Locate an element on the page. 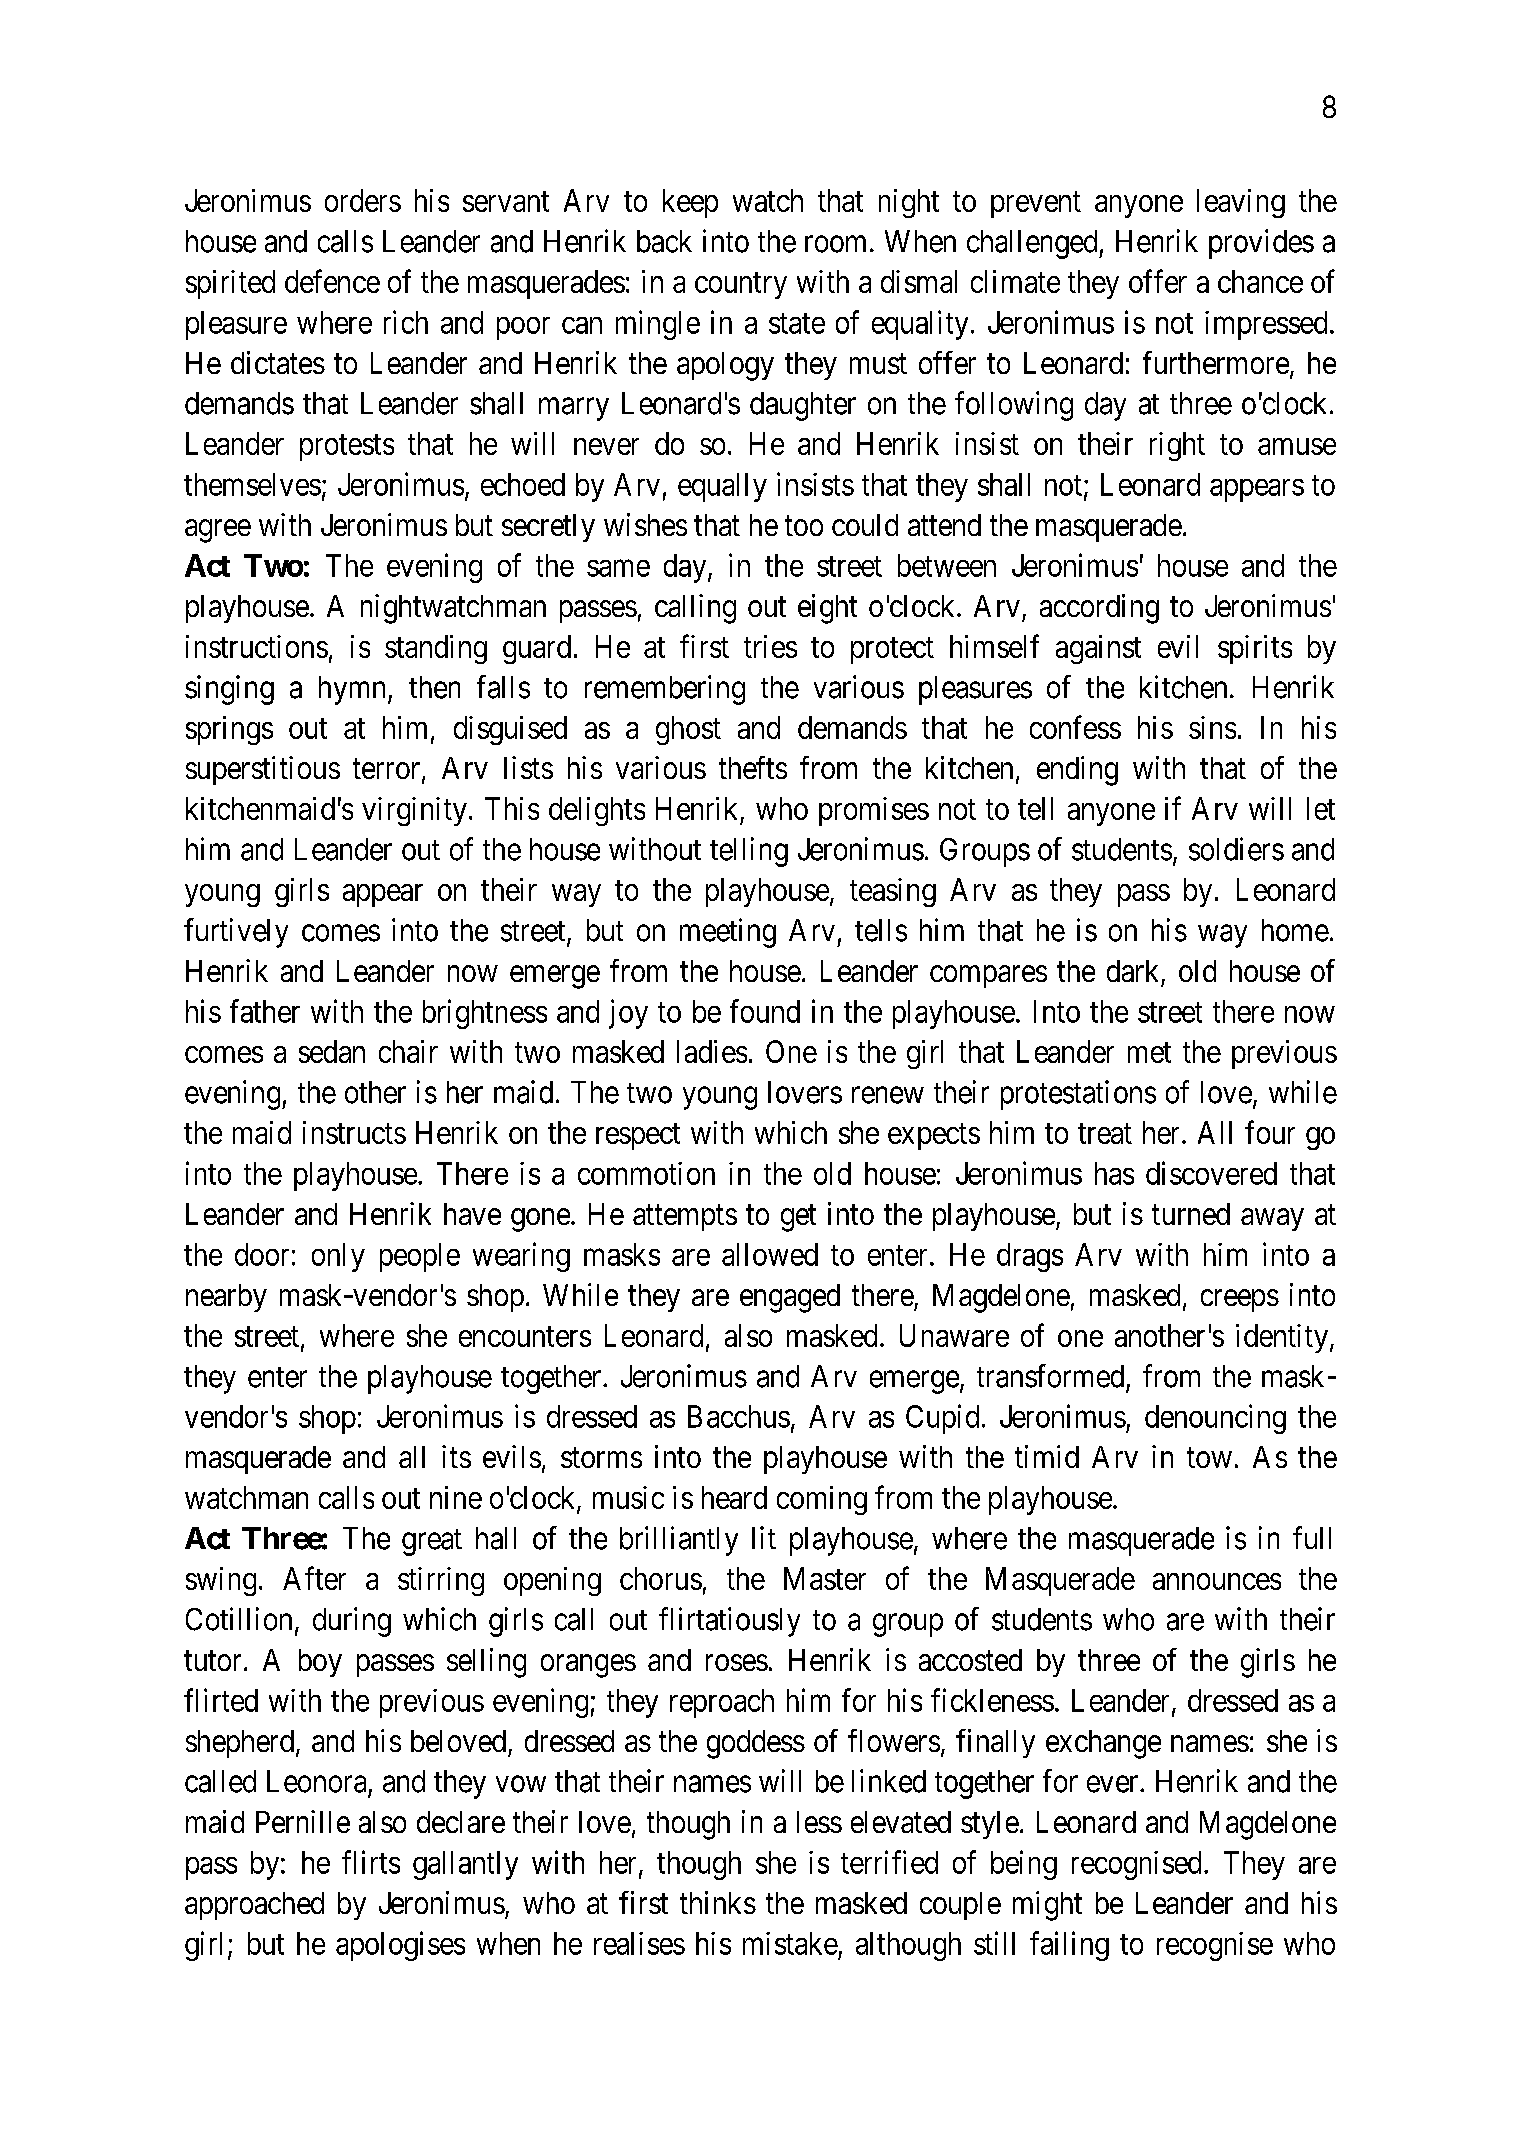 This document has width=1520, height=2150. sedan is located at coordinates (332, 1051).
